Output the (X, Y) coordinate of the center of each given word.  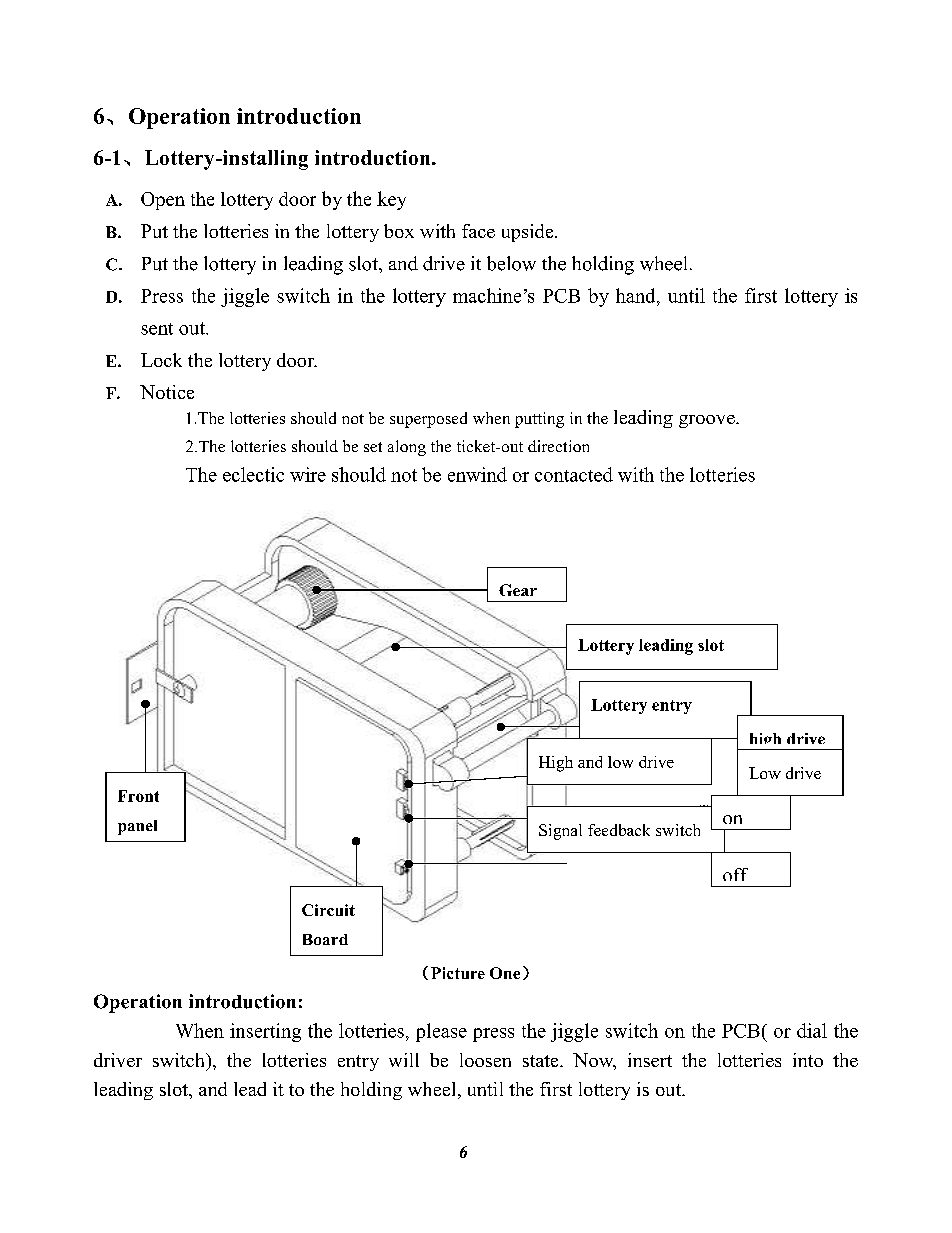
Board (325, 939)
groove (708, 421)
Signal (560, 832)
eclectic (253, 474)
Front (138, 796)
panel (137, 827)
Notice (167, 392)
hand (637, 295)
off (735, 874)
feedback (619, 830)
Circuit (328, 910)
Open (163, 201)
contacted (574, 474)
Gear (518, 590)
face (478, 231)
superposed (428, 420)
